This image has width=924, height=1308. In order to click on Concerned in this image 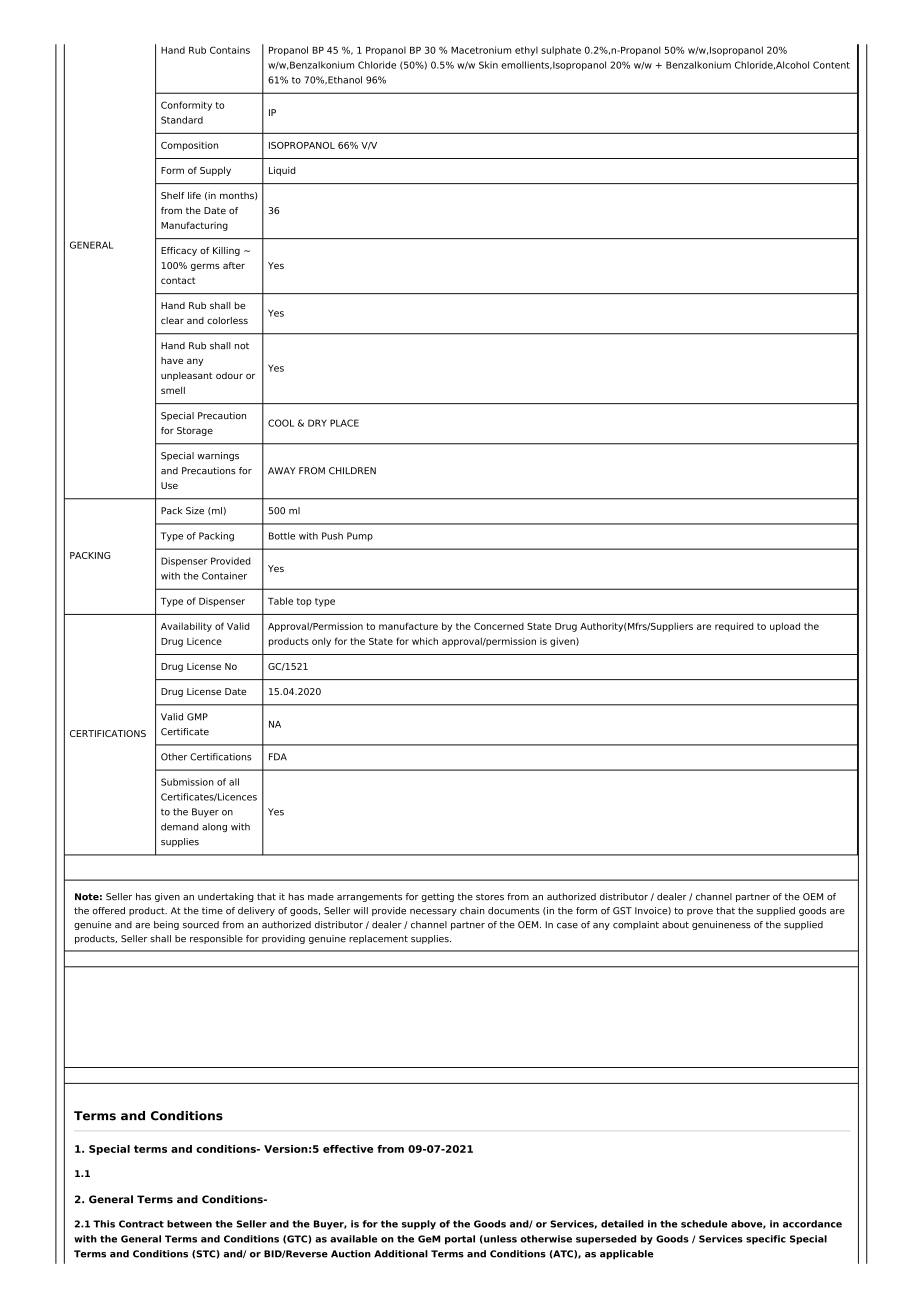, I will do `click(499, 626)`.
